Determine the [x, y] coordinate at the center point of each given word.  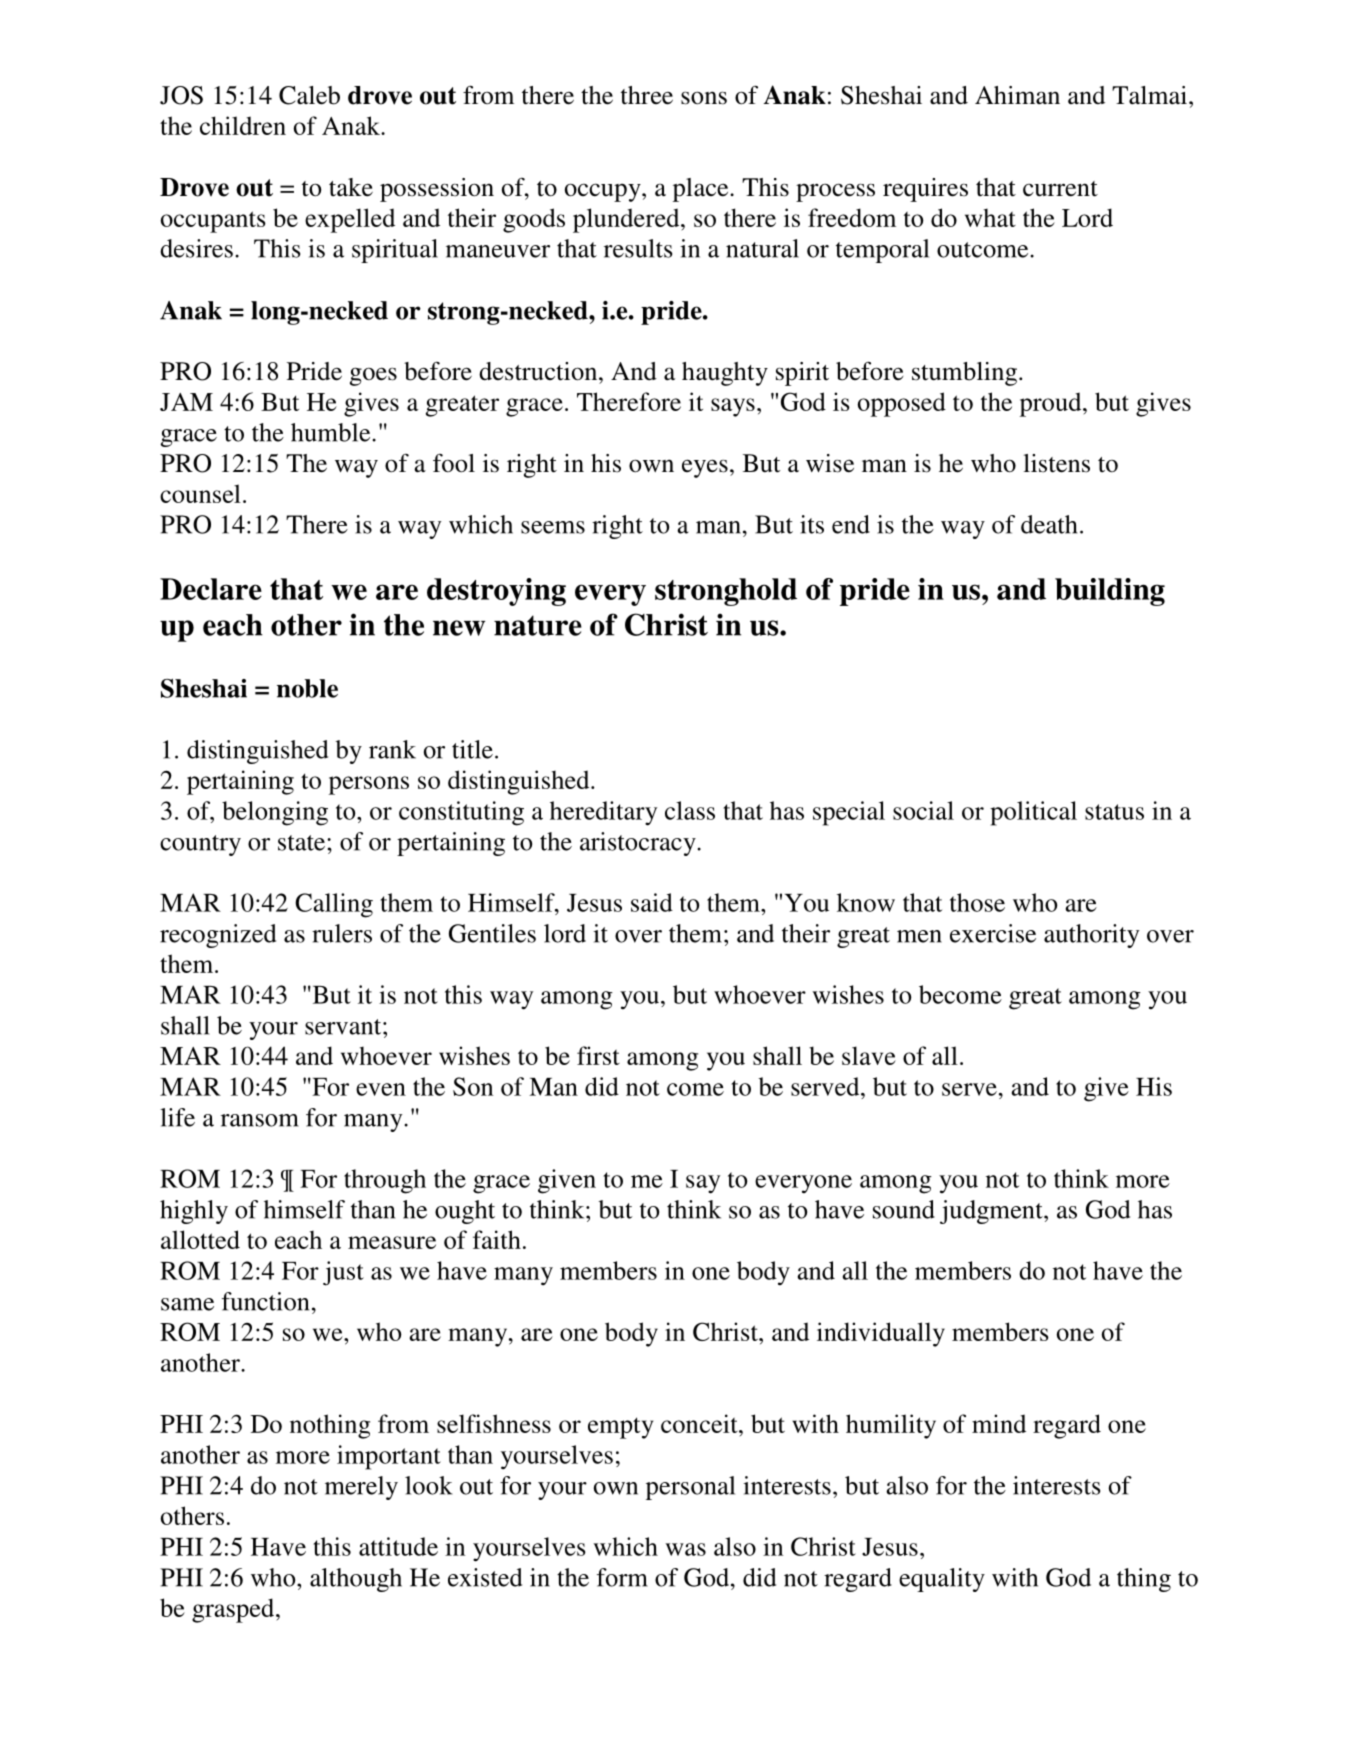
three [647, 95]
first [598, 1055]
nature [538, 625]
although [356, 1580]
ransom [260, 1120]
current [1060, 189]
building [1110, 592]
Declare [211, 589]
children [243, 125]
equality [942, 1580]
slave [869, 1055]
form [622, 1577]
